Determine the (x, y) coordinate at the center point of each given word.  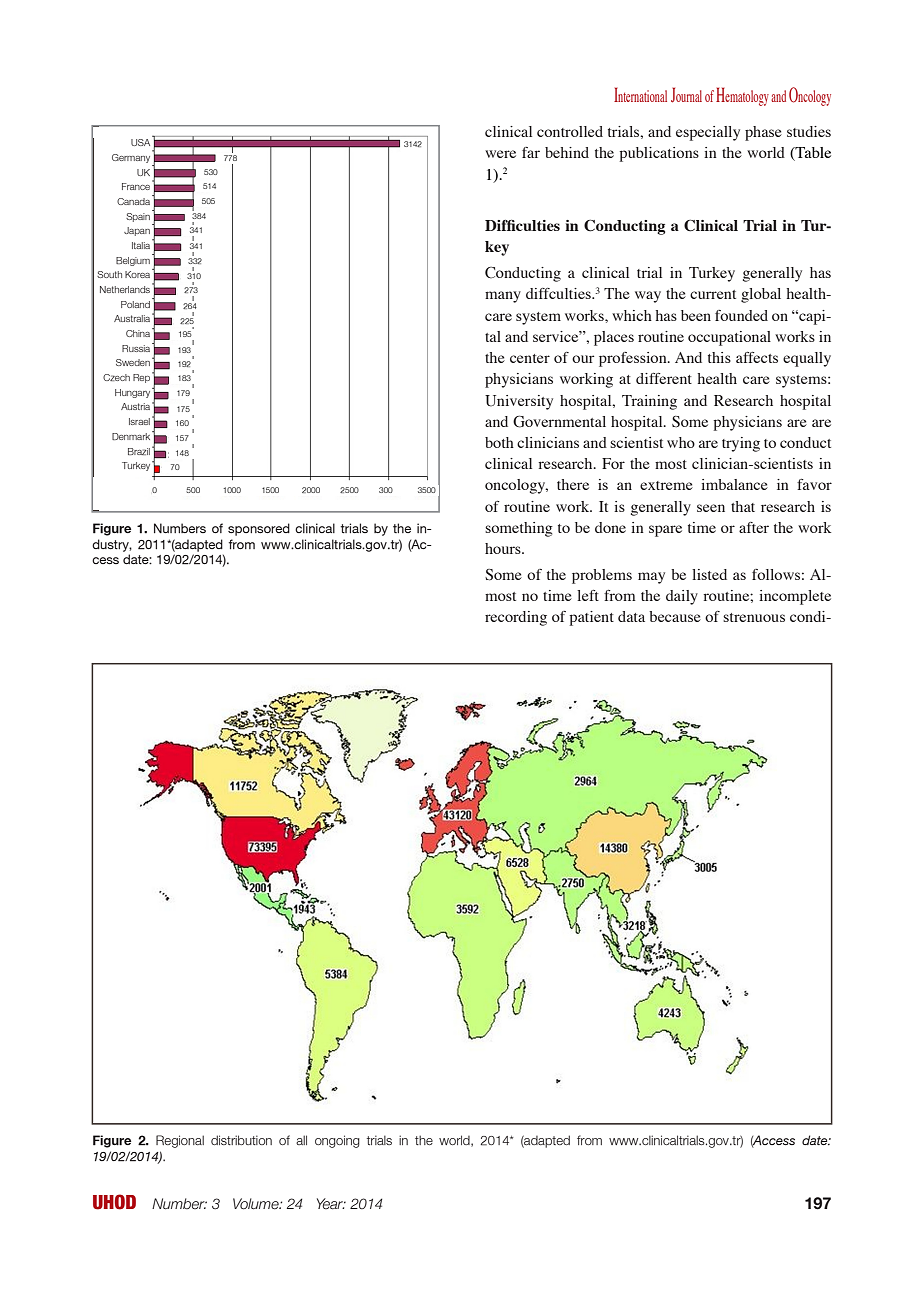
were (500, 154)
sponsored (259, 529)
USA (140, 142)
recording (516, 618)
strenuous (754, 617)
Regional (180, 1141)
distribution (241, 1140)
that (743, 506)
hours (504, 548)
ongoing (337, 1141)
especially (708, 133)
